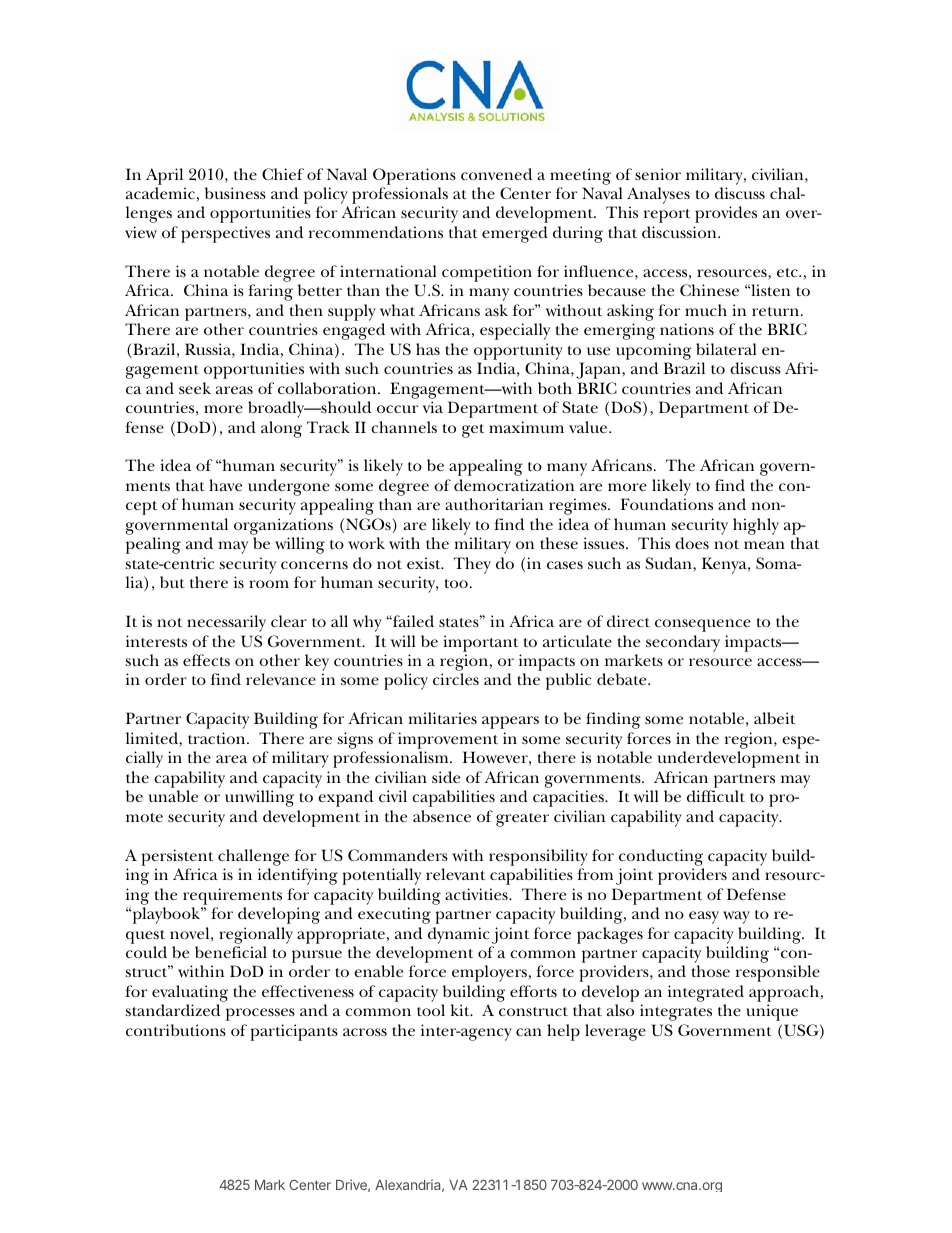 Image resolution: width=952 pixels, height=1233 pixels. What do you see at coordinates (496, 174) in the screenshot?
I see `convened` at bounding box center [496, 174].
